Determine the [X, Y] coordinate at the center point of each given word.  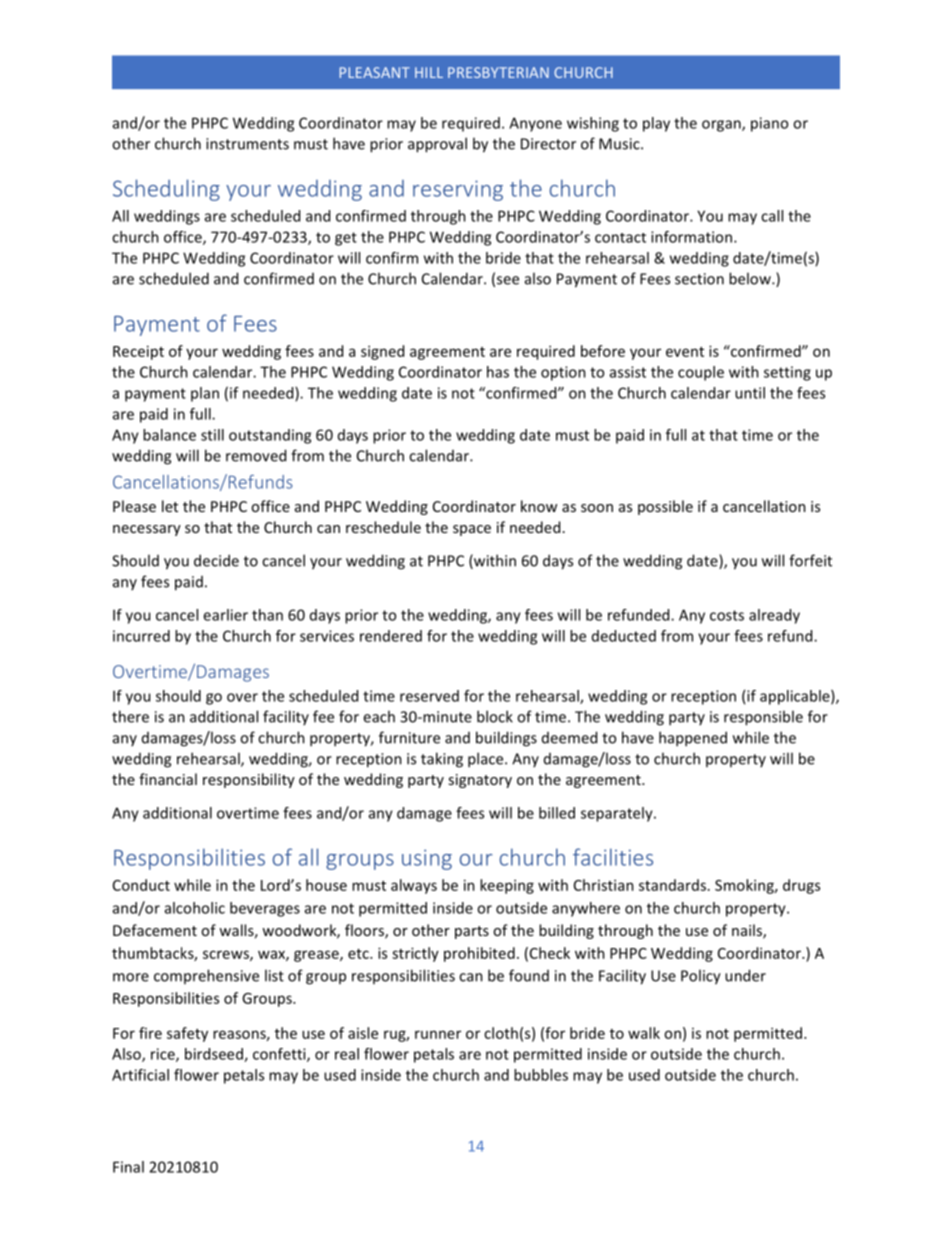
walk [644, 1033]
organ [722, 126]
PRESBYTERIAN [498, 72]
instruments [247, 144]
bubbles [541, 1075]
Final [128, 1167]
